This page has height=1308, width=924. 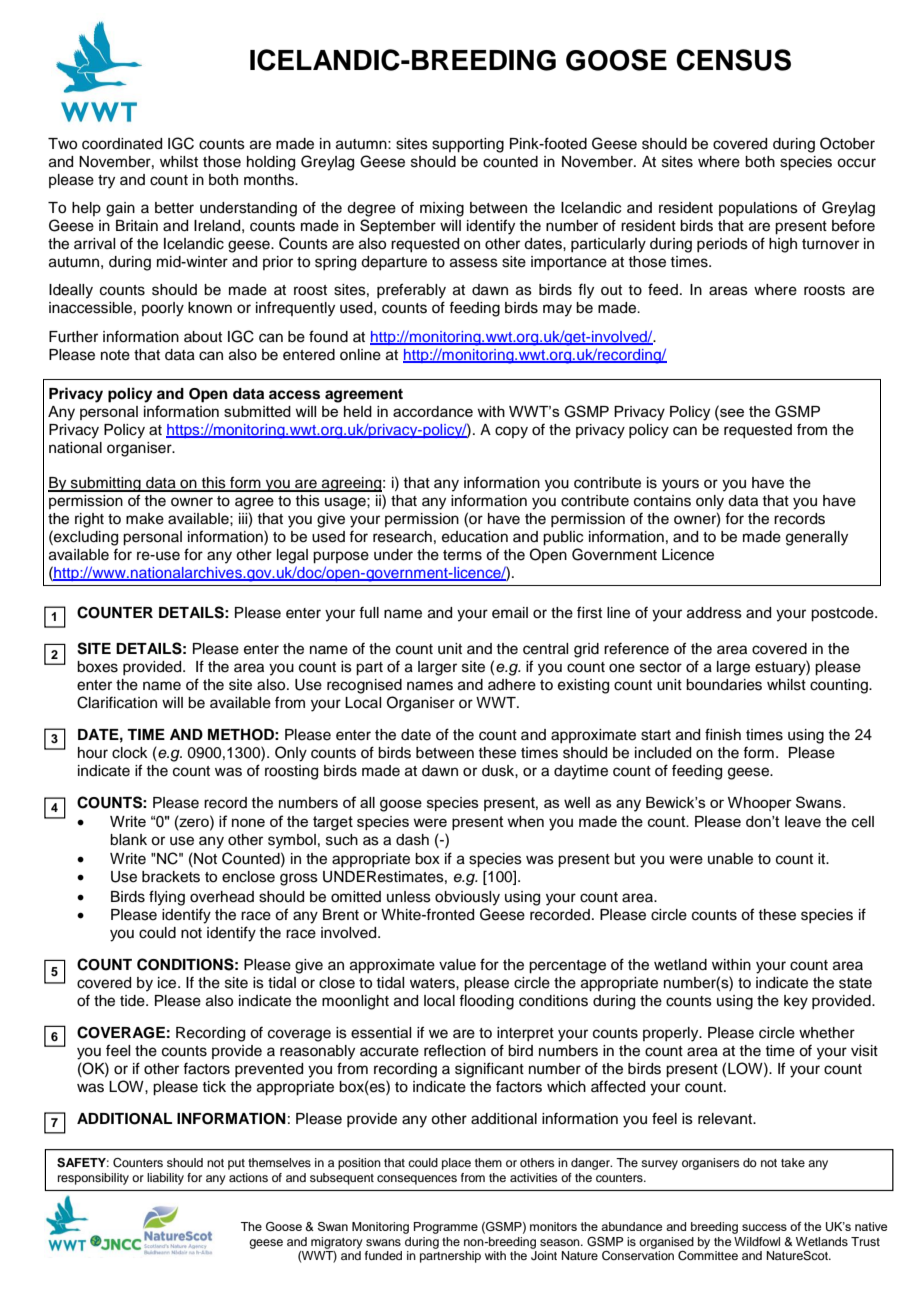 What do you see at coordinates (133, 1001) in the page?
I see `tide` at bounding box center [133, 1001].
